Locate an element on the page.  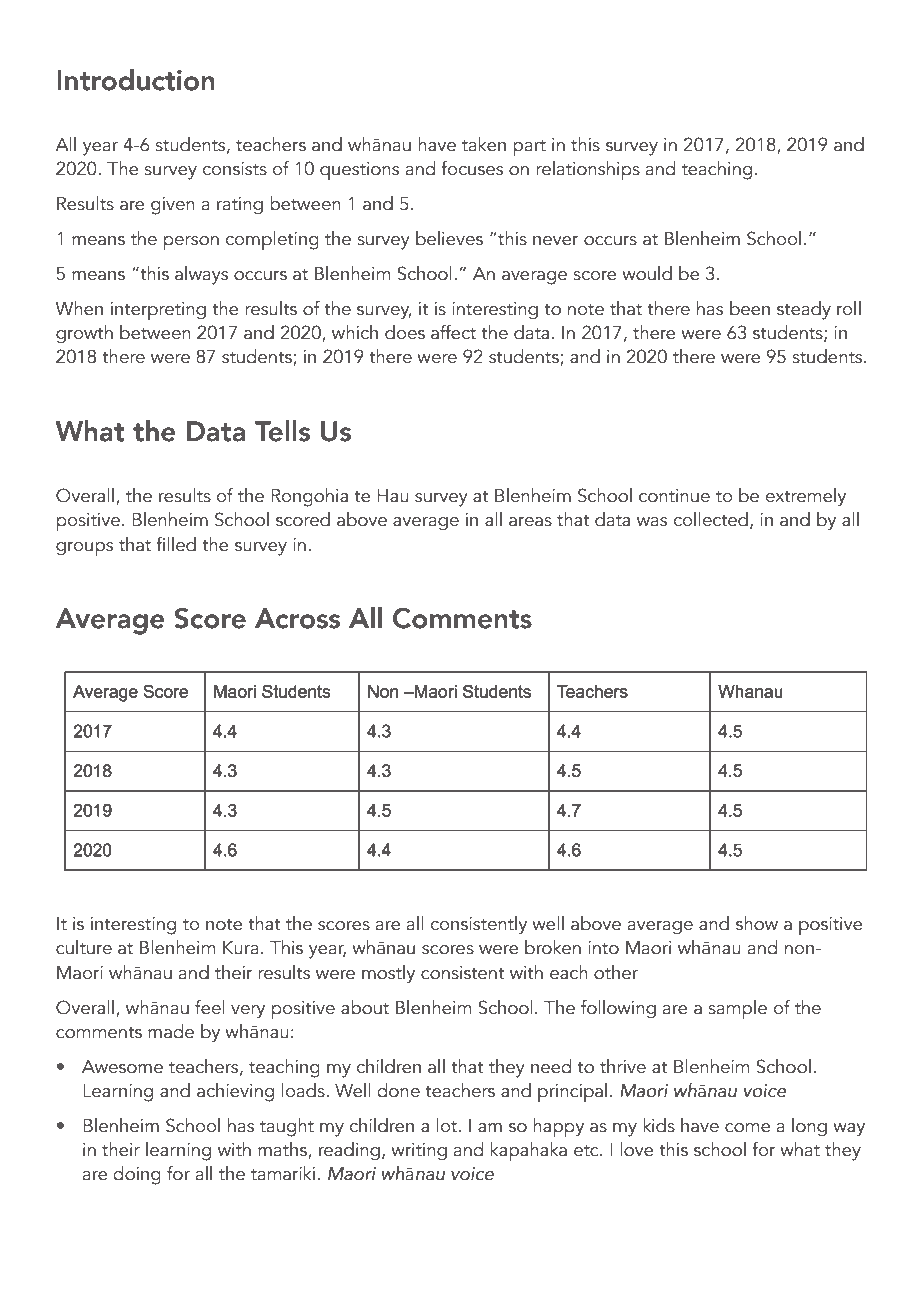
collected is located at coordinates (711, 519).
